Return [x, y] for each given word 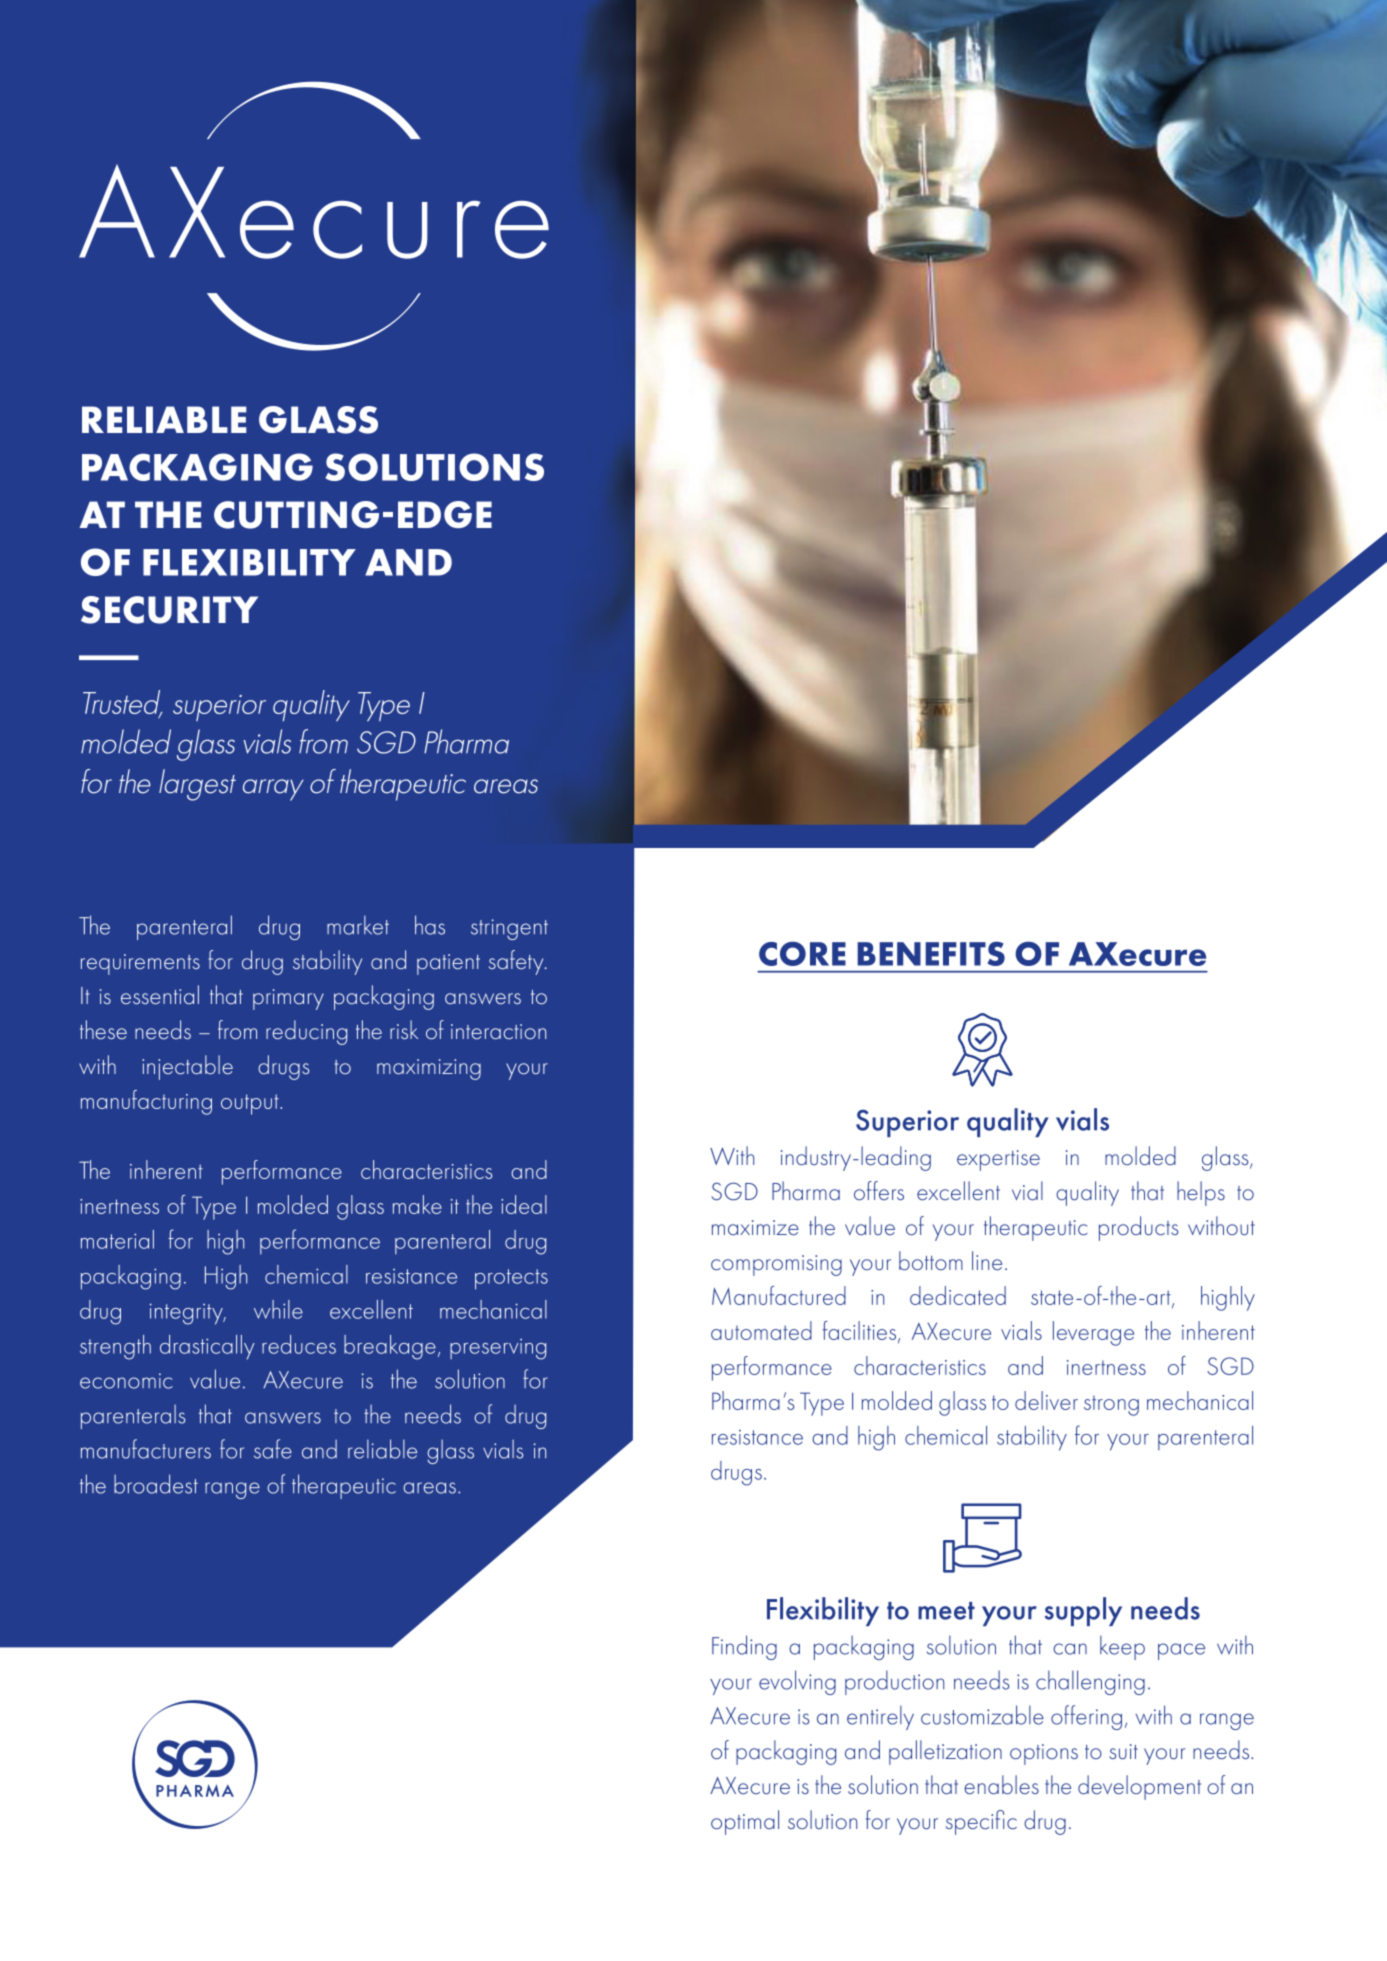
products [1138, 1228]
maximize [755, 1227]
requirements [140, 964]
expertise [998, 1160]
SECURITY [169, 610]
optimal [745, 1822]
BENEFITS [931, 953]
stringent [509, 929]
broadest [156, 1484]
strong [1111, 1406]
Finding [744, 1647]
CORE [802, 953]
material [117, 1239]
